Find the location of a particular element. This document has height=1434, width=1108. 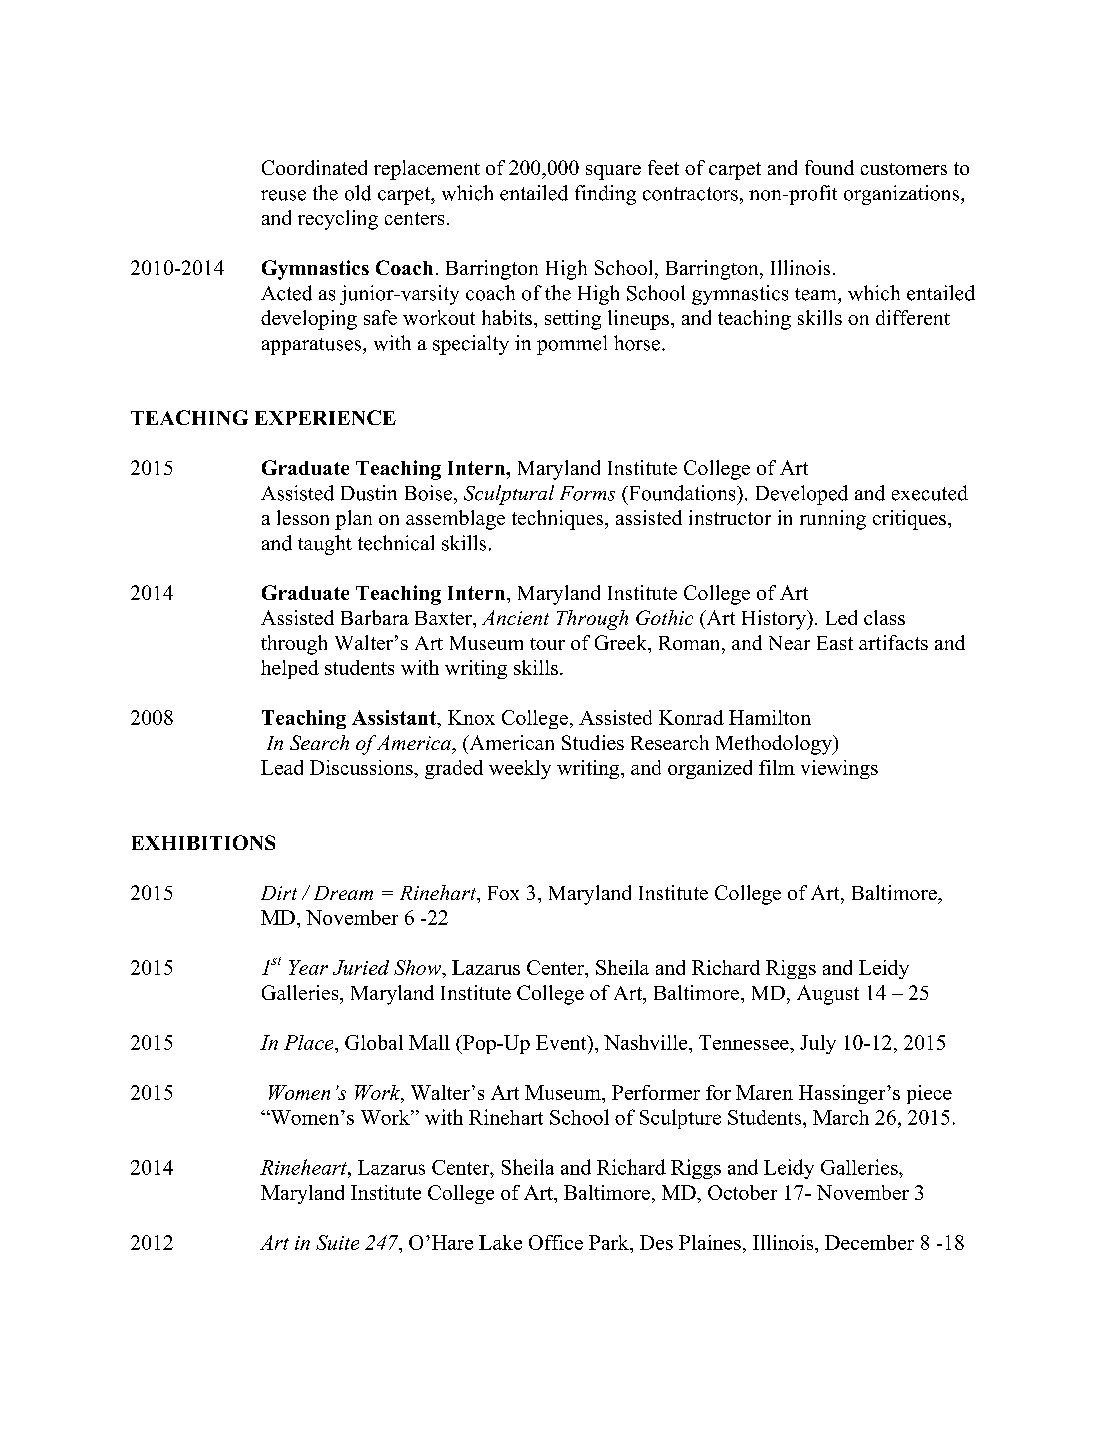

December is located at coordinates (869, 1242).
